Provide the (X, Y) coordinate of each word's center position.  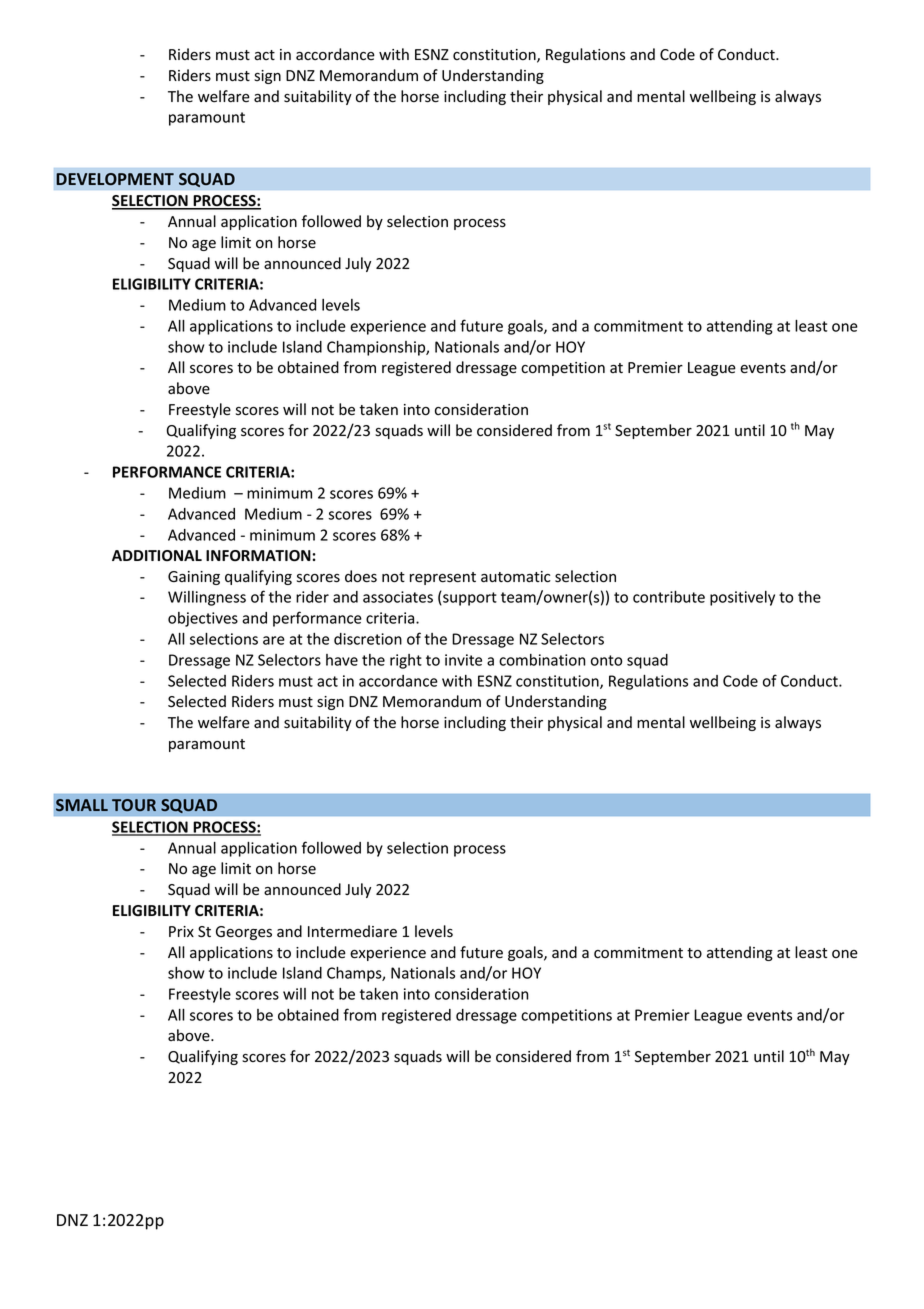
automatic (516, 577)
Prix (181, 931)
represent (443, 578)
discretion (368, 639)
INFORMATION (259, 556)
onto (606, 660)
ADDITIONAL (157, 555)
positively (742, 598)
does (361, 576)
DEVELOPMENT (115, 179)
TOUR (134, 805)
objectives (203, 619)
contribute (669, 597)
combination (542, 660)
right (406, 661)
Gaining (194, 578)
